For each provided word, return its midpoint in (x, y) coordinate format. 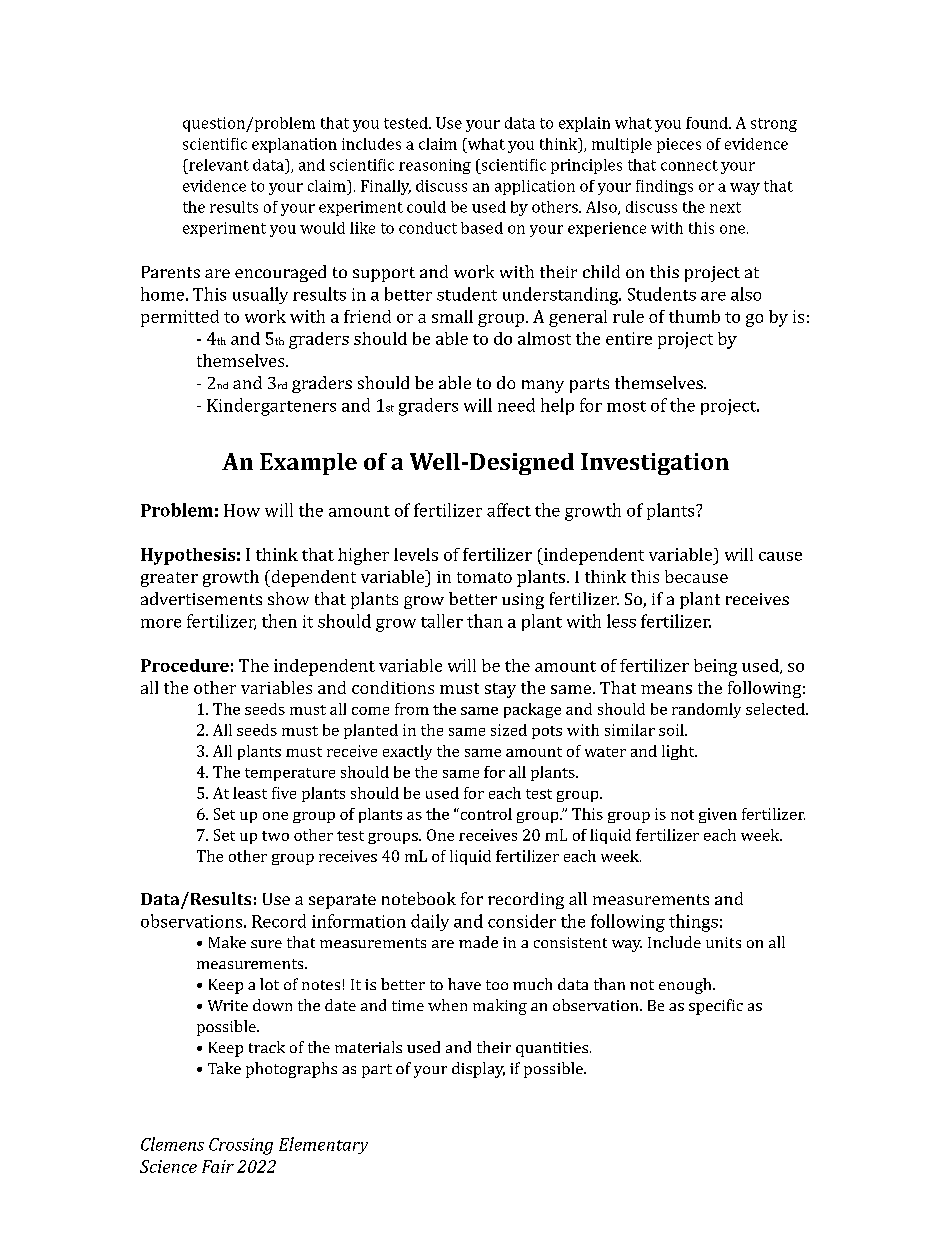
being (715, 667)
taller (442, 621)
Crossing (241, 1146)
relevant (218, 165)
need (516, 405)
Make (227, 942)
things (693, 923)
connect (689, 165)
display (478, 1070)
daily (430, 922)
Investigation (655, 464)
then (279, 621)
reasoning (435, 166)
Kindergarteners (271, 407)
